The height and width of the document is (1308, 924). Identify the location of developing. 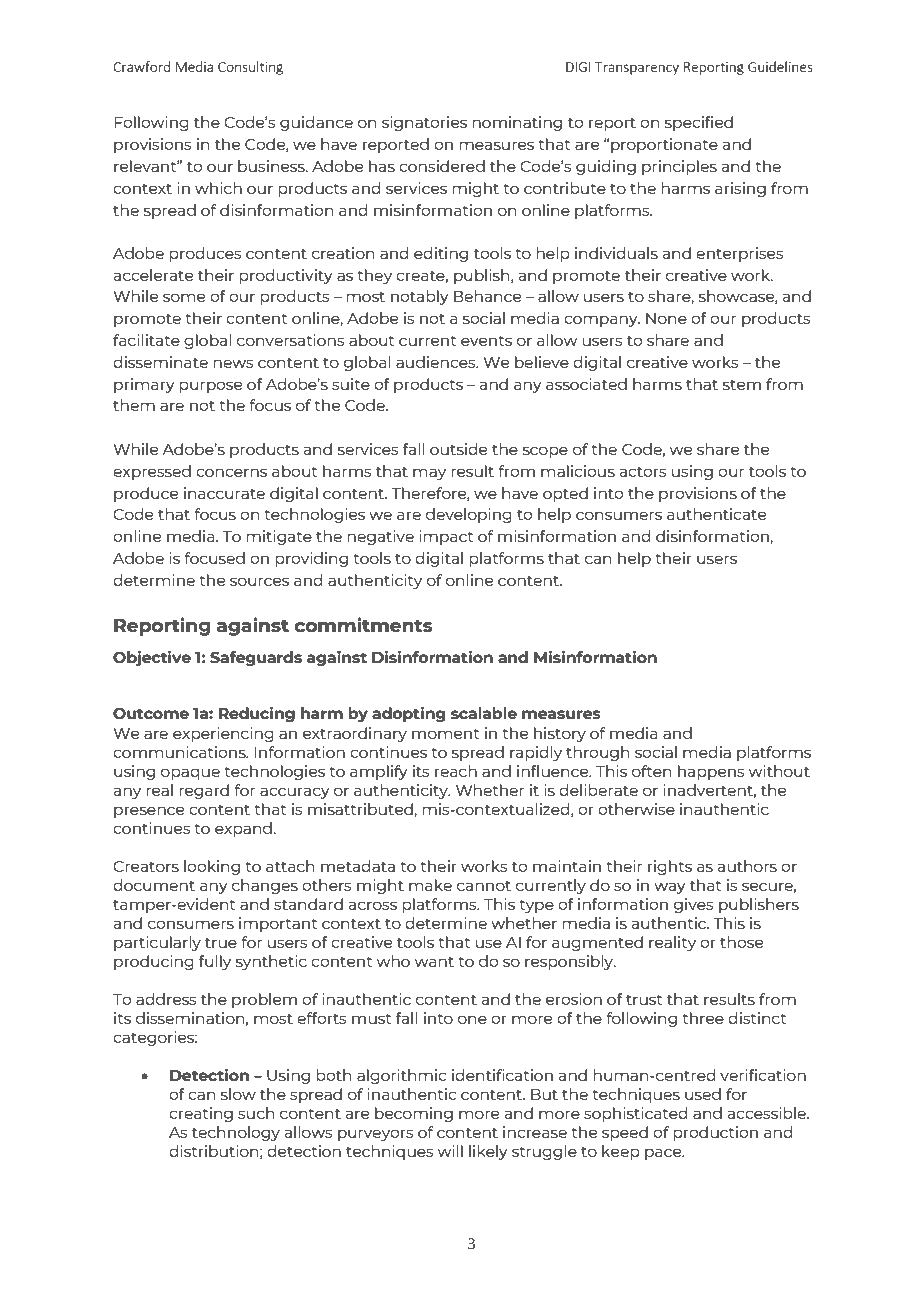
(469, 515).
